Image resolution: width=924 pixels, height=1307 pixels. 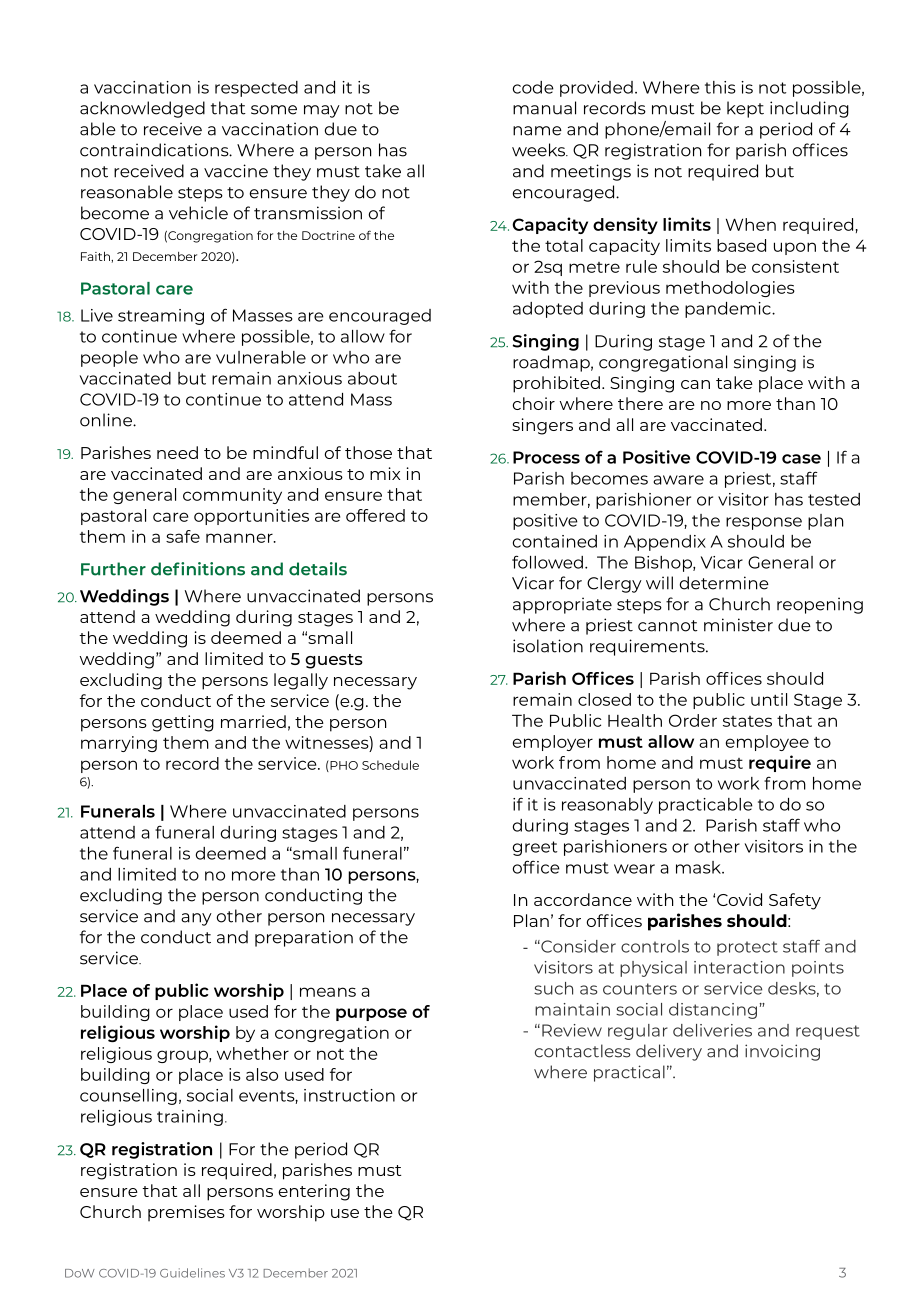 What do you see at coordinates (548, 646) in the image?
I see `isolation` at bounding box center [548, 646].
